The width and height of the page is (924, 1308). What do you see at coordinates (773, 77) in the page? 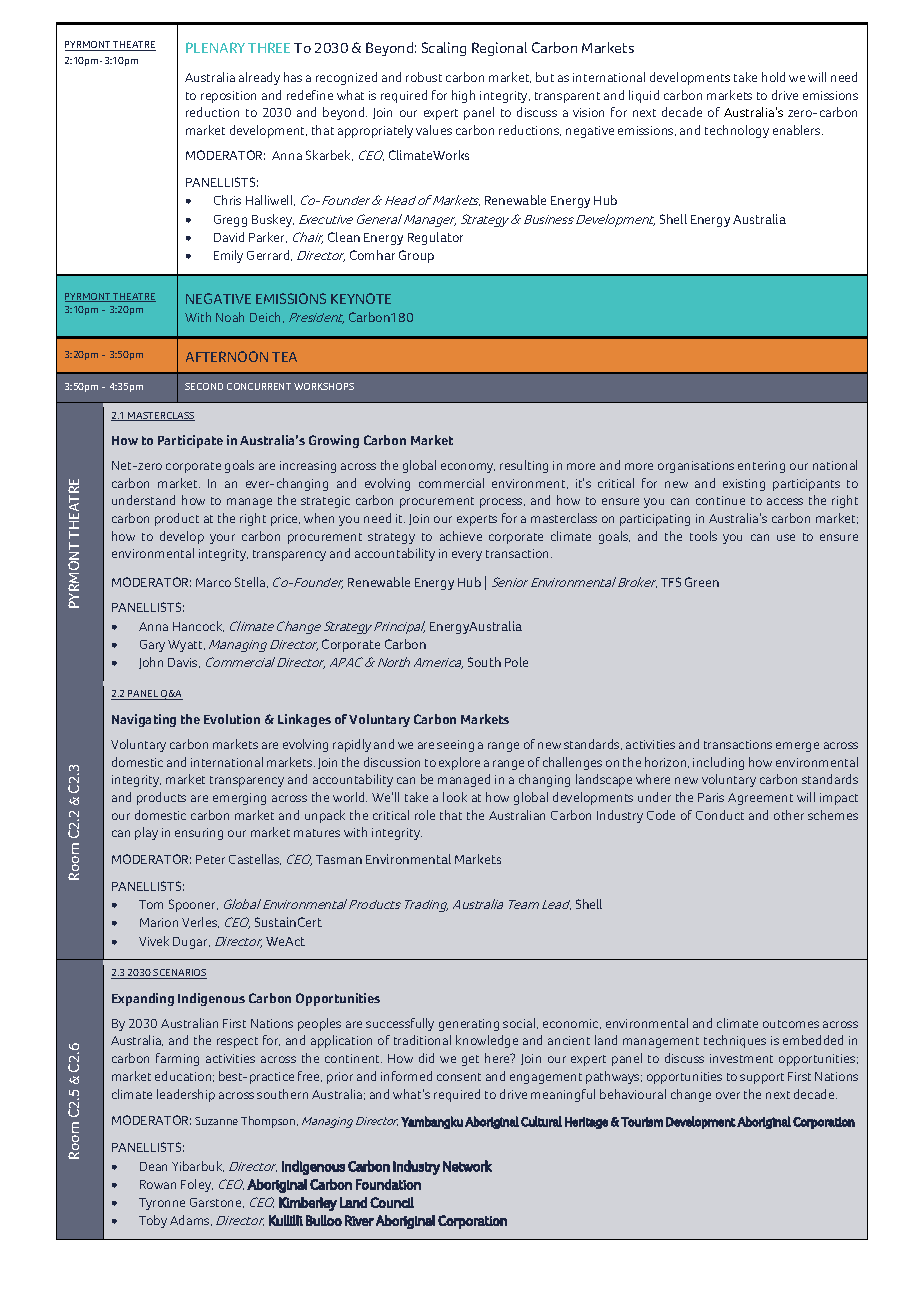
I see `hold` at bounding box center [773, 77].
